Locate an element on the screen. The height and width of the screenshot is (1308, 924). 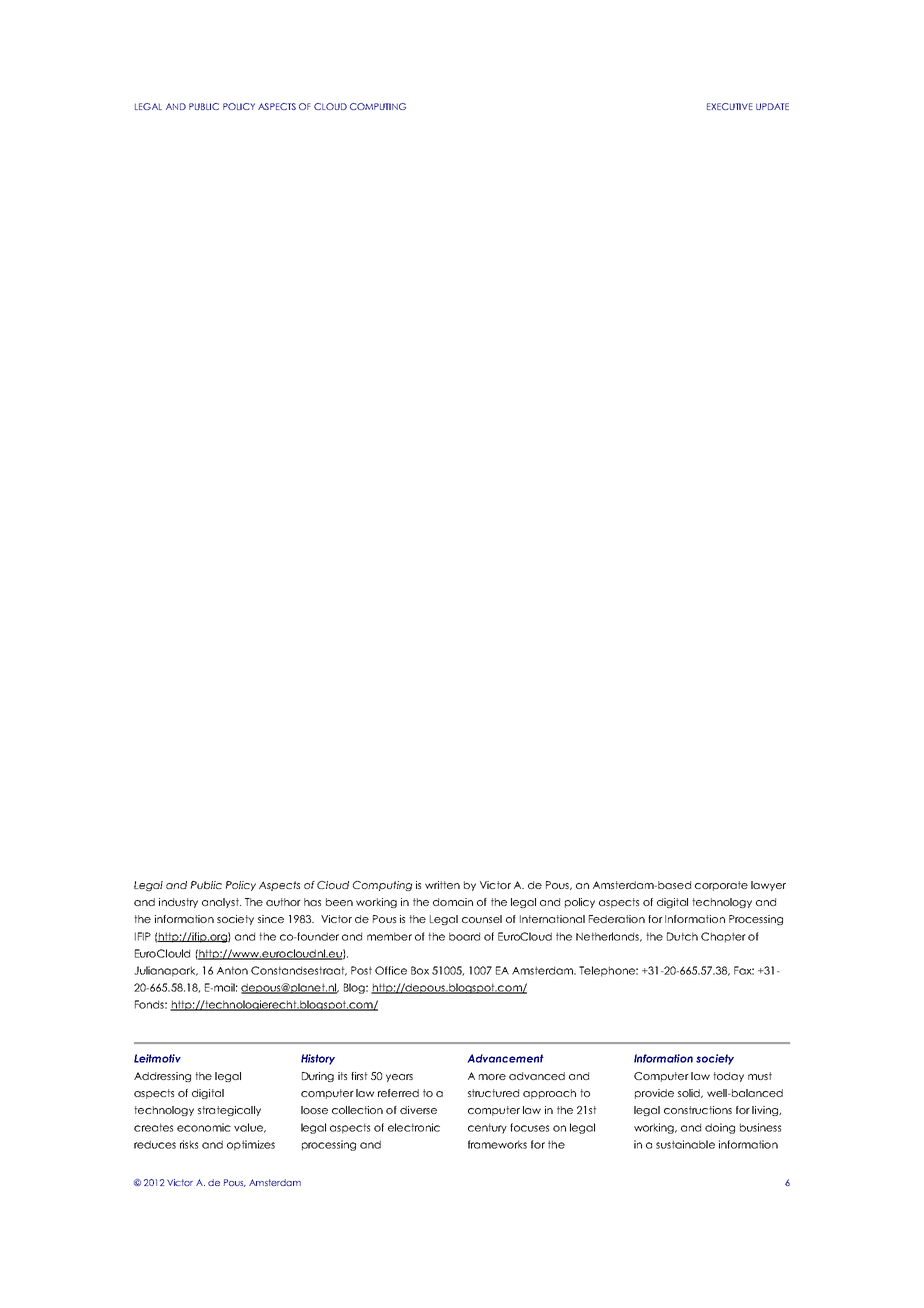
industry is located at coordinates (178, 903).
